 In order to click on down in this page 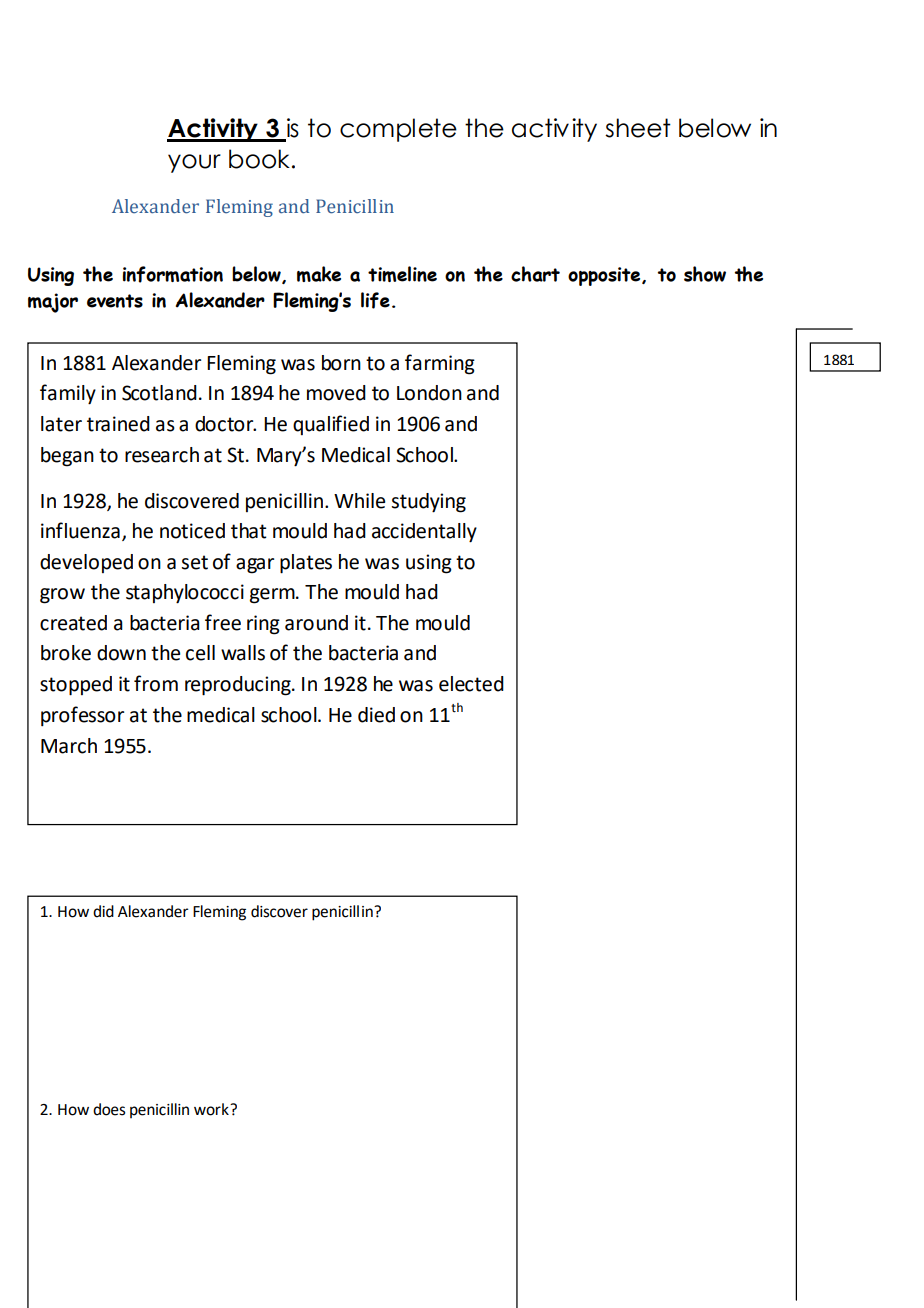, I will do `click(121, 653)`.
